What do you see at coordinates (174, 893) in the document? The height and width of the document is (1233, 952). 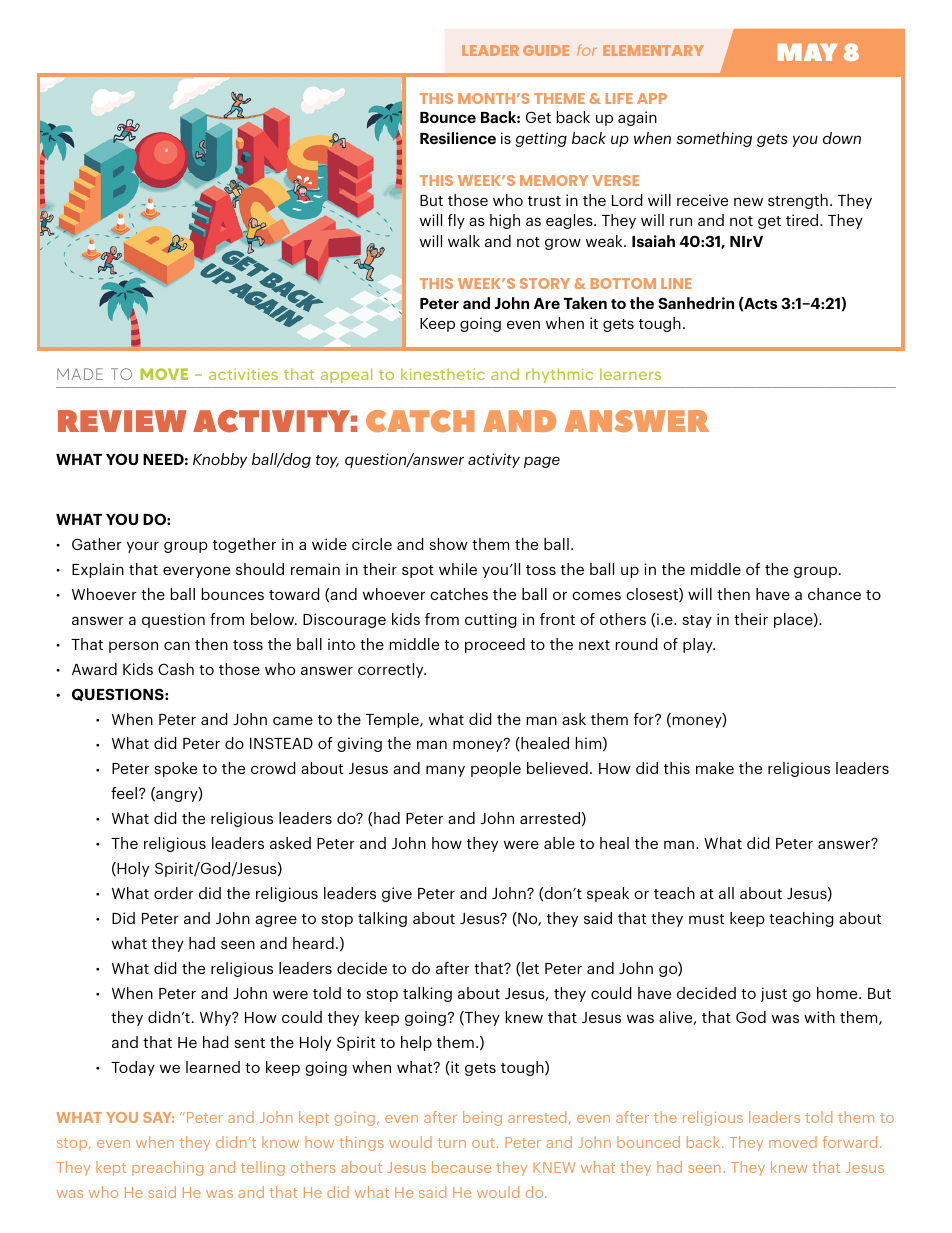 I see `order` at bounding box center [174, 893].
